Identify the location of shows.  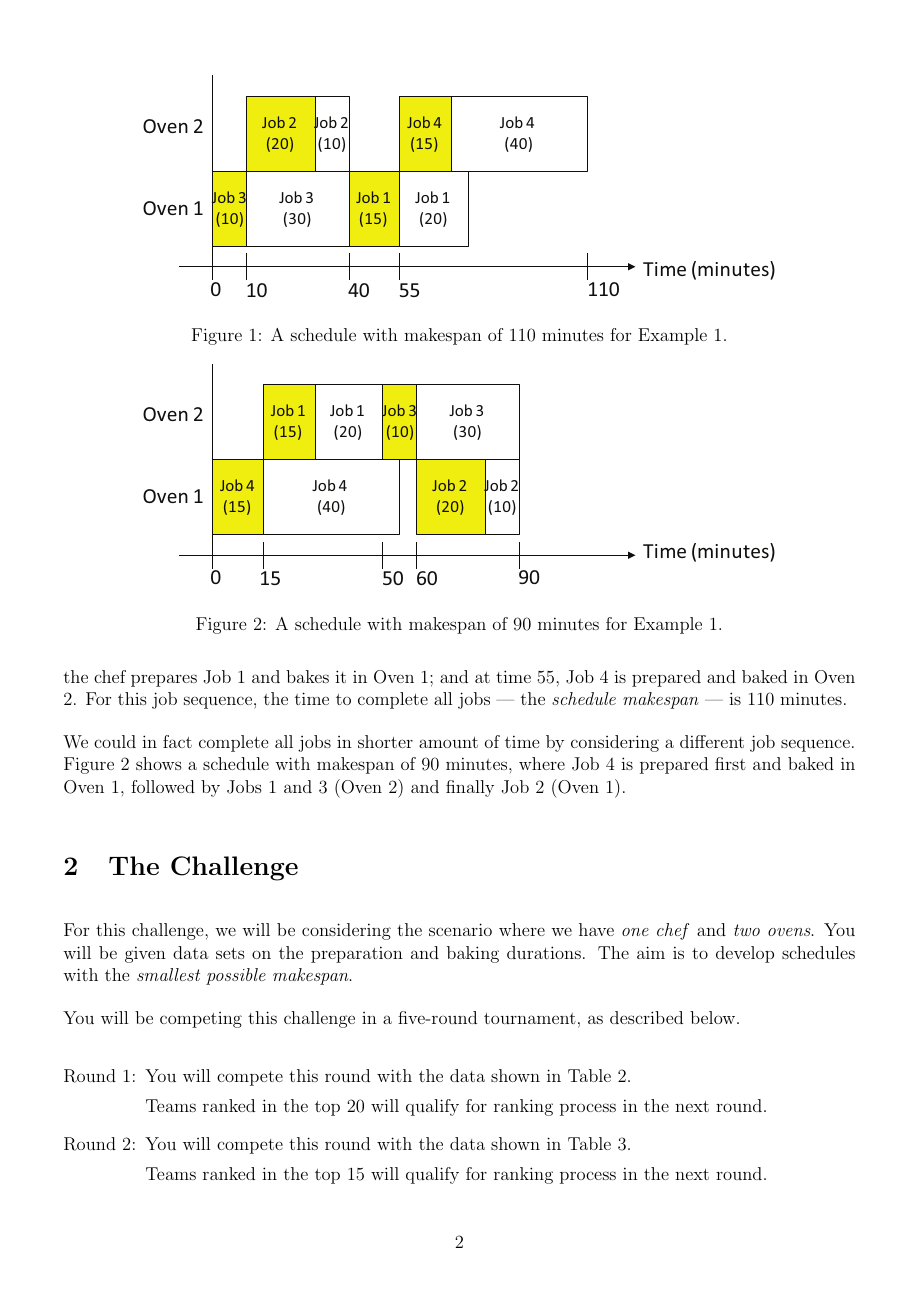
(159, 763).
